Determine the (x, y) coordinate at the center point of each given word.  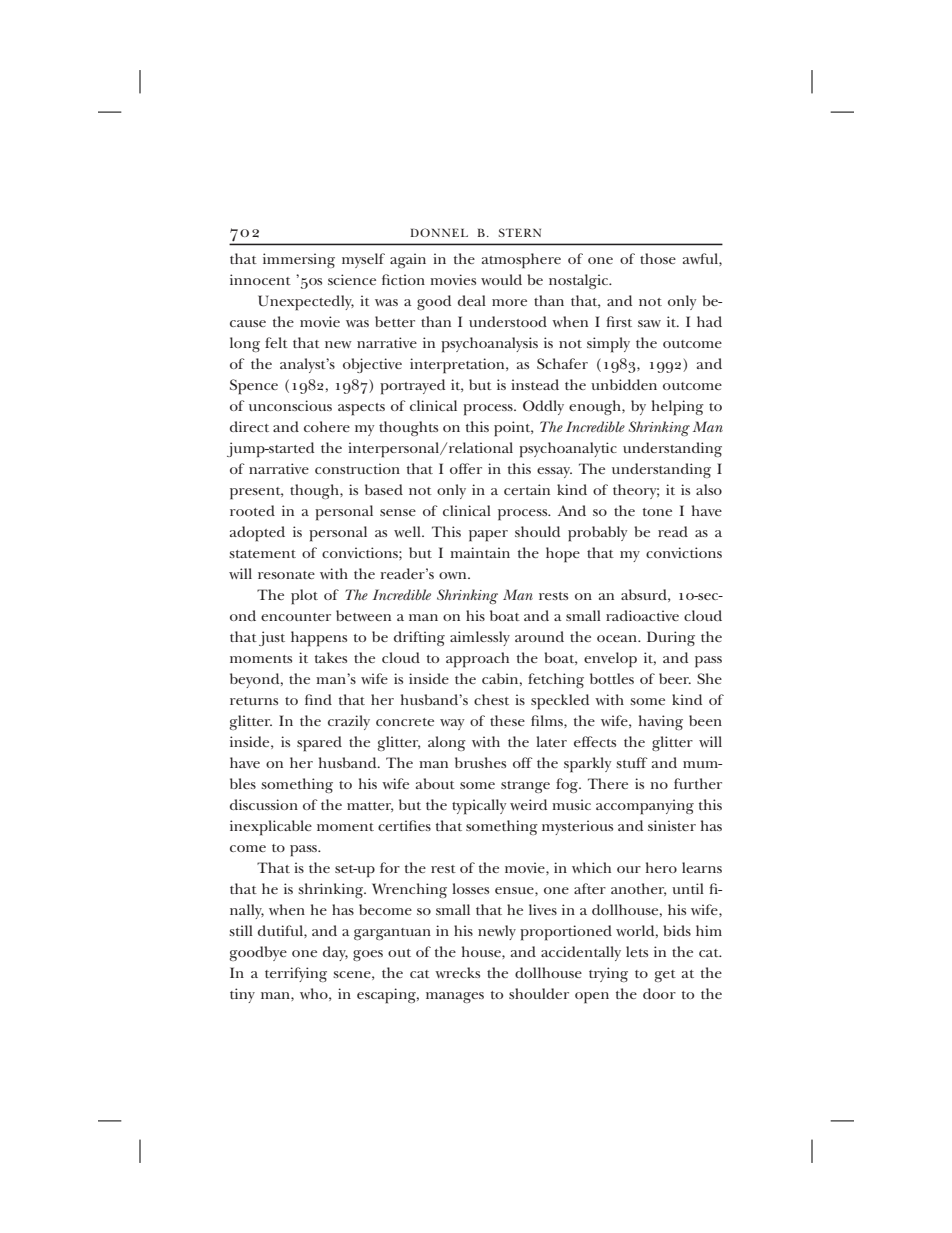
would (501, 279)
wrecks (457, 972)
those (658, 258)
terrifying (296, 974)
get (665, 976)
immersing (299, 260)
